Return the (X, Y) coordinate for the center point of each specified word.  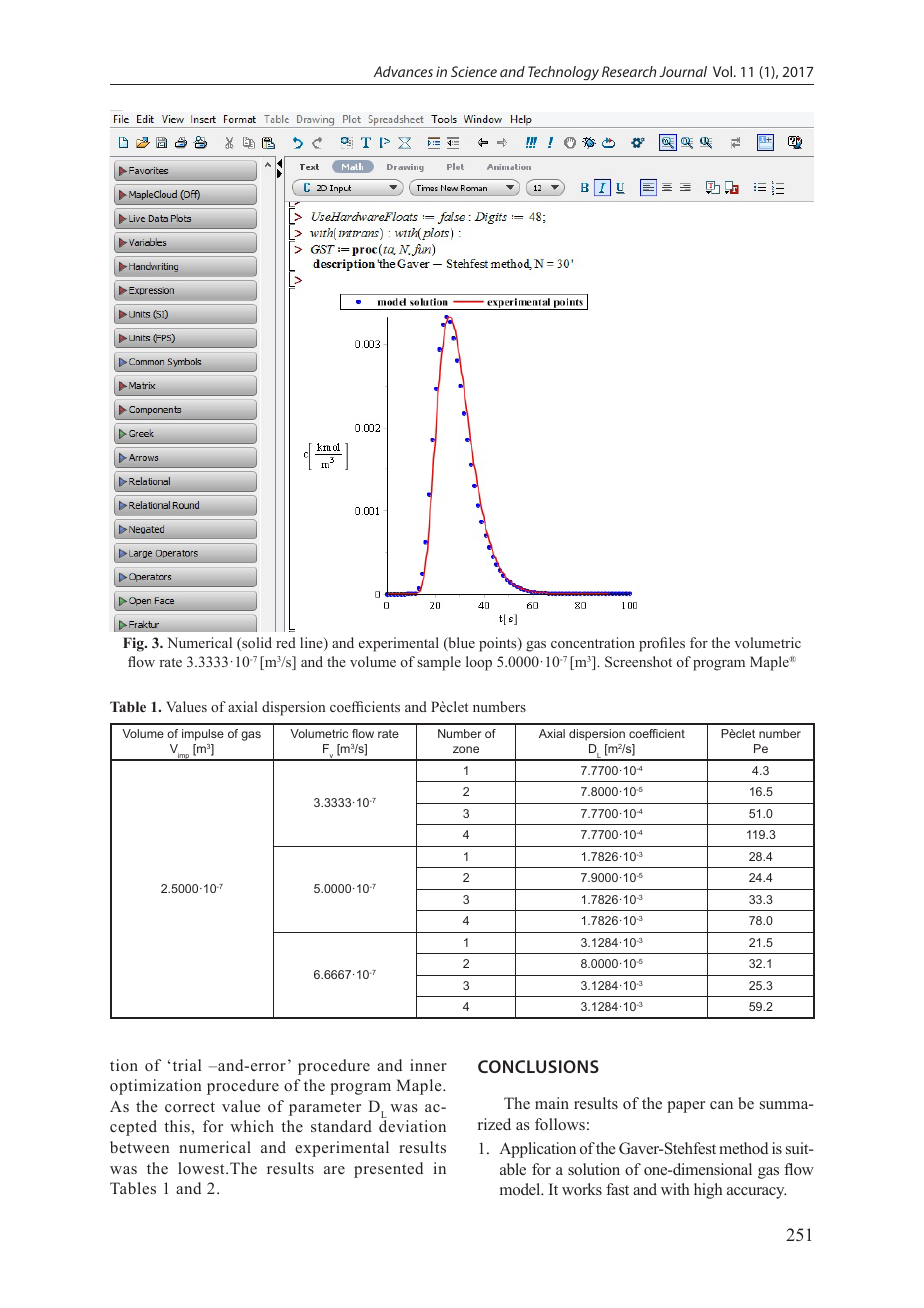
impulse (203, 735)
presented (388, 1170)
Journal (683, 71)
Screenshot (638, 661)
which (252, 1126)
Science (474, 71)
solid (256, 644)
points (499, 644)
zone (466, 749)
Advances (403, 71)
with (675, 1189)
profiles (662, 644)
